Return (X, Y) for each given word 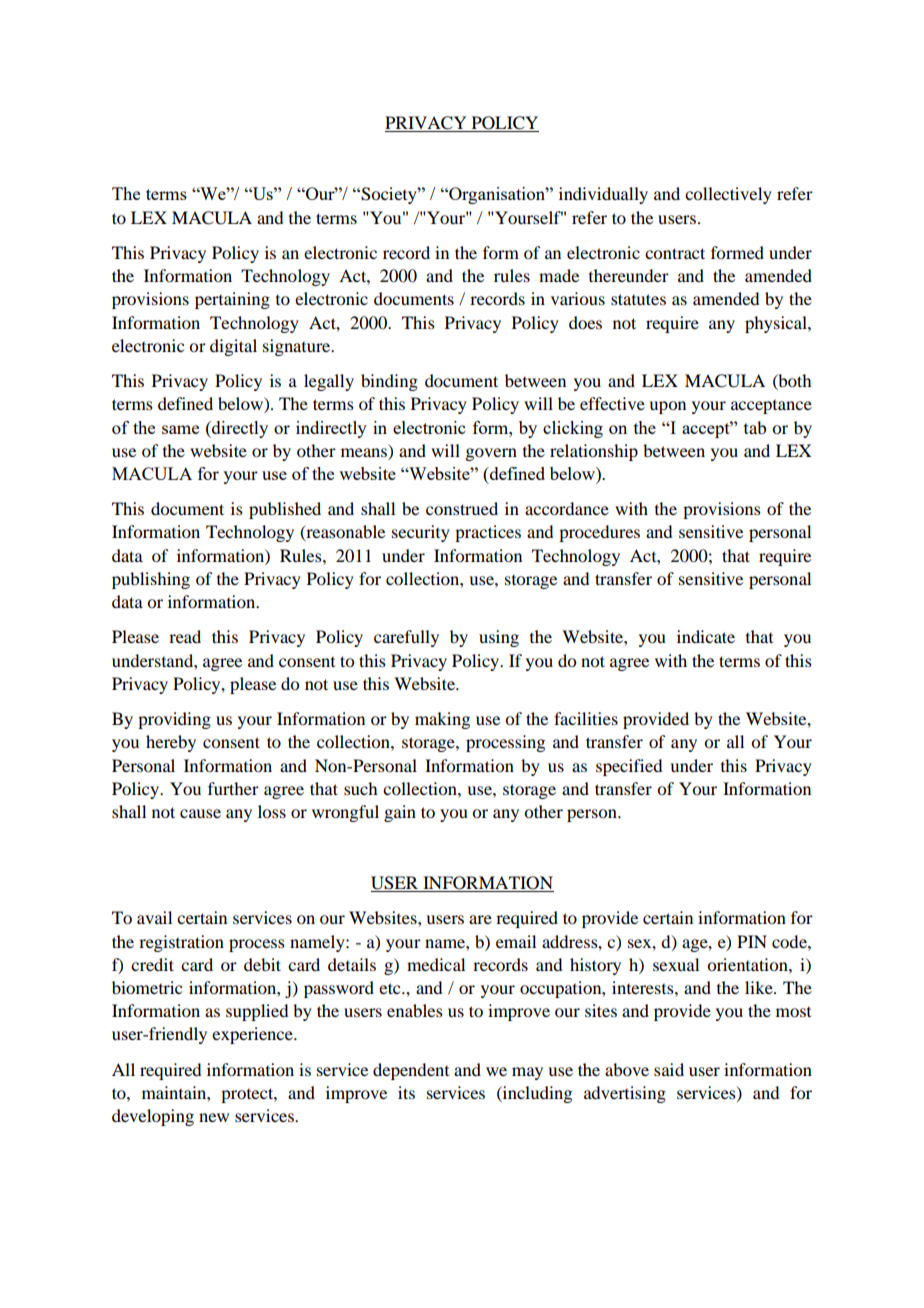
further (233, 788)
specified (629, 767)
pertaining (232, 300)
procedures (599, 533)
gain (400, 813)
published (285, 510)
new (214, 1117)
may (527, 1073)
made (559, 275)
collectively (728, 195)
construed (462, 508)
